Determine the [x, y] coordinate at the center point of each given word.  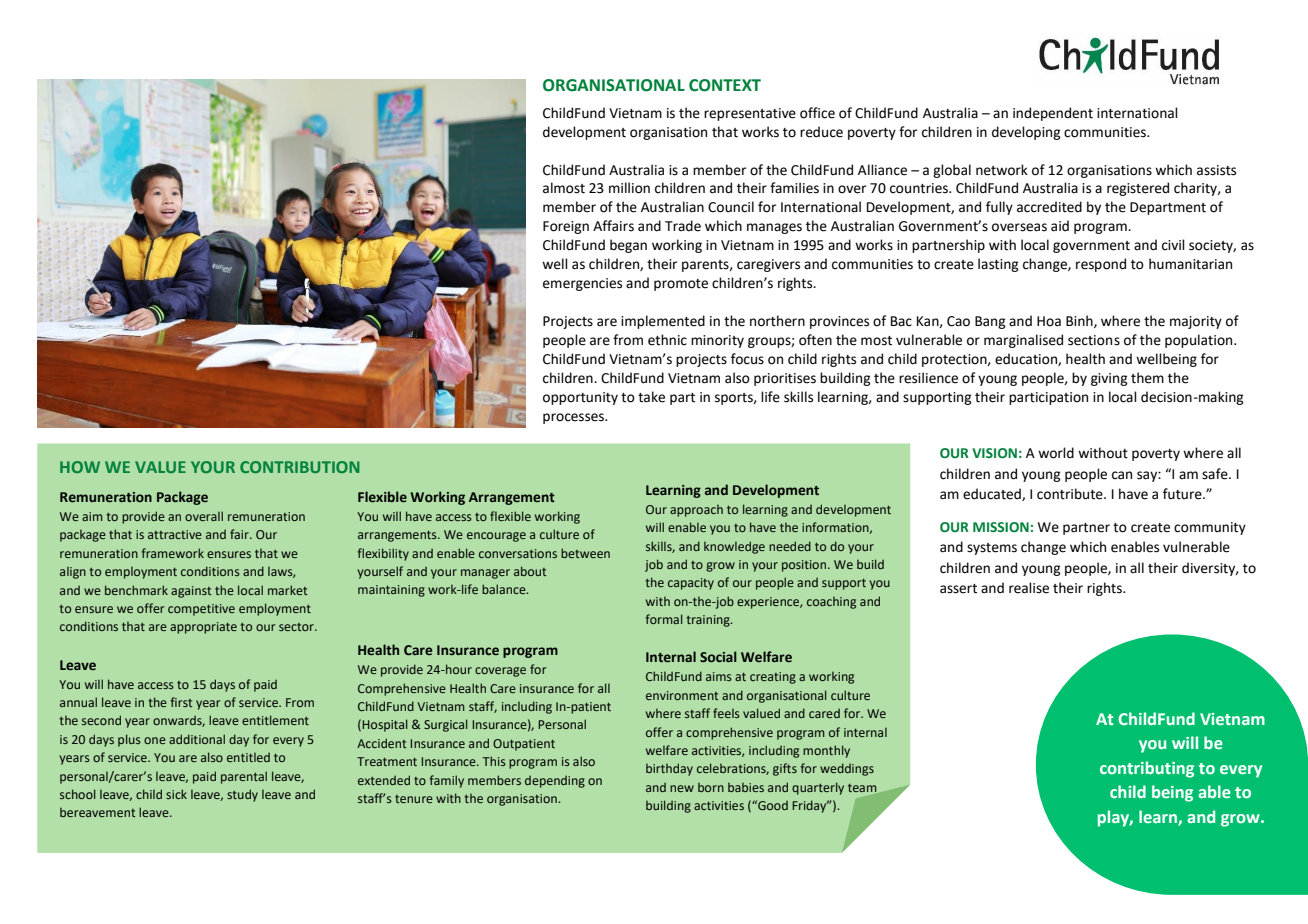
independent [1053, 114]
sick [176, 794]
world [1056, 453]
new [682, 788]
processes [574, 418]
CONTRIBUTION [300, 467]
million [629, 188]
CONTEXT [725, 85]
